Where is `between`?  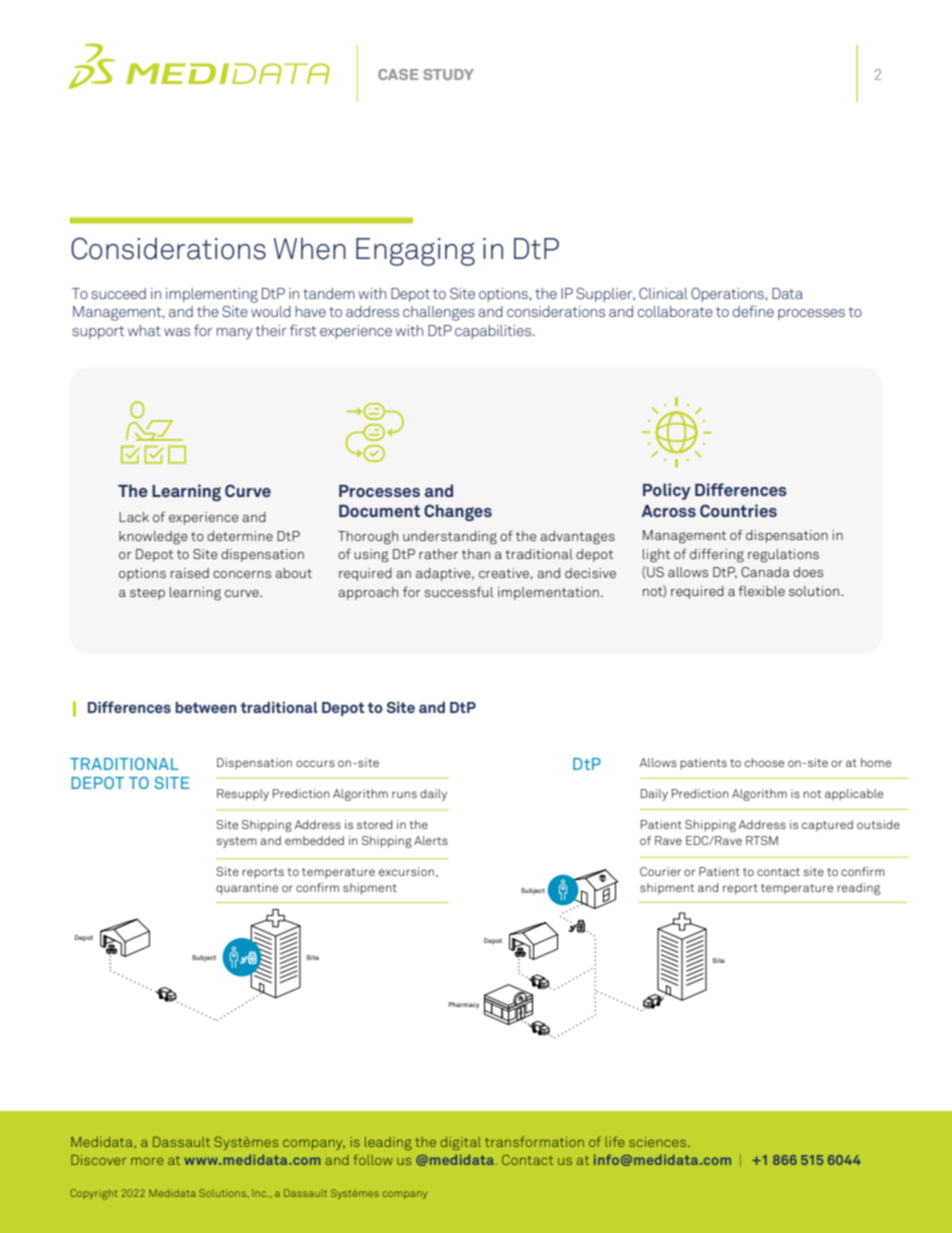
between is located at coordinates (206, 707).
